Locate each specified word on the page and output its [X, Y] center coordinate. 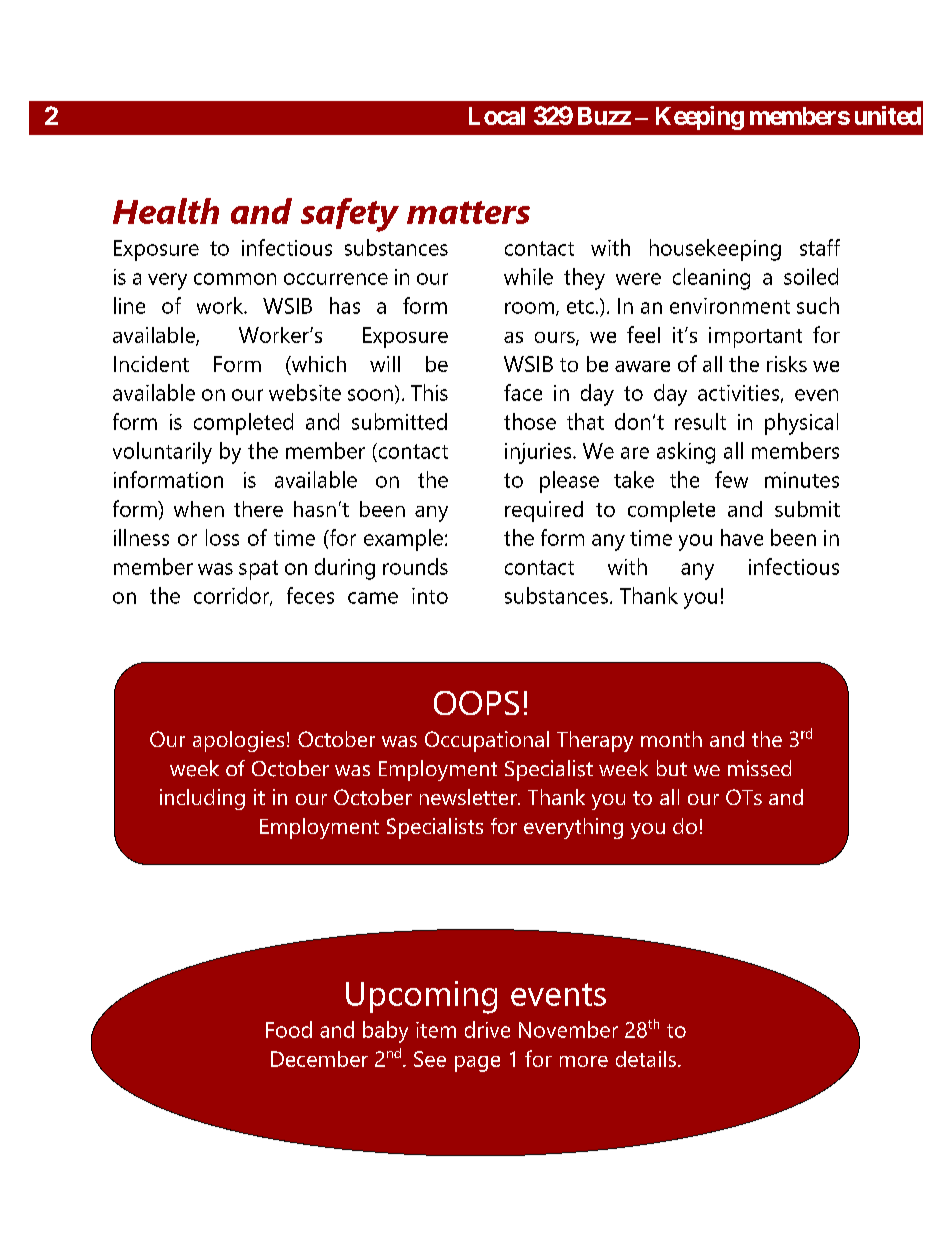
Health [166, 211]
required [544, 511]
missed [759, 768]
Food [289, 1029]
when [199, 509]
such [818, 305]
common [235, 279]
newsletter [469, 797]
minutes [802, 480]
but [672, 768]
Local [497, 116]
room [529, 308]
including [202, 799]
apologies [238, 741]
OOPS [476, 703]
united [888, 115]
